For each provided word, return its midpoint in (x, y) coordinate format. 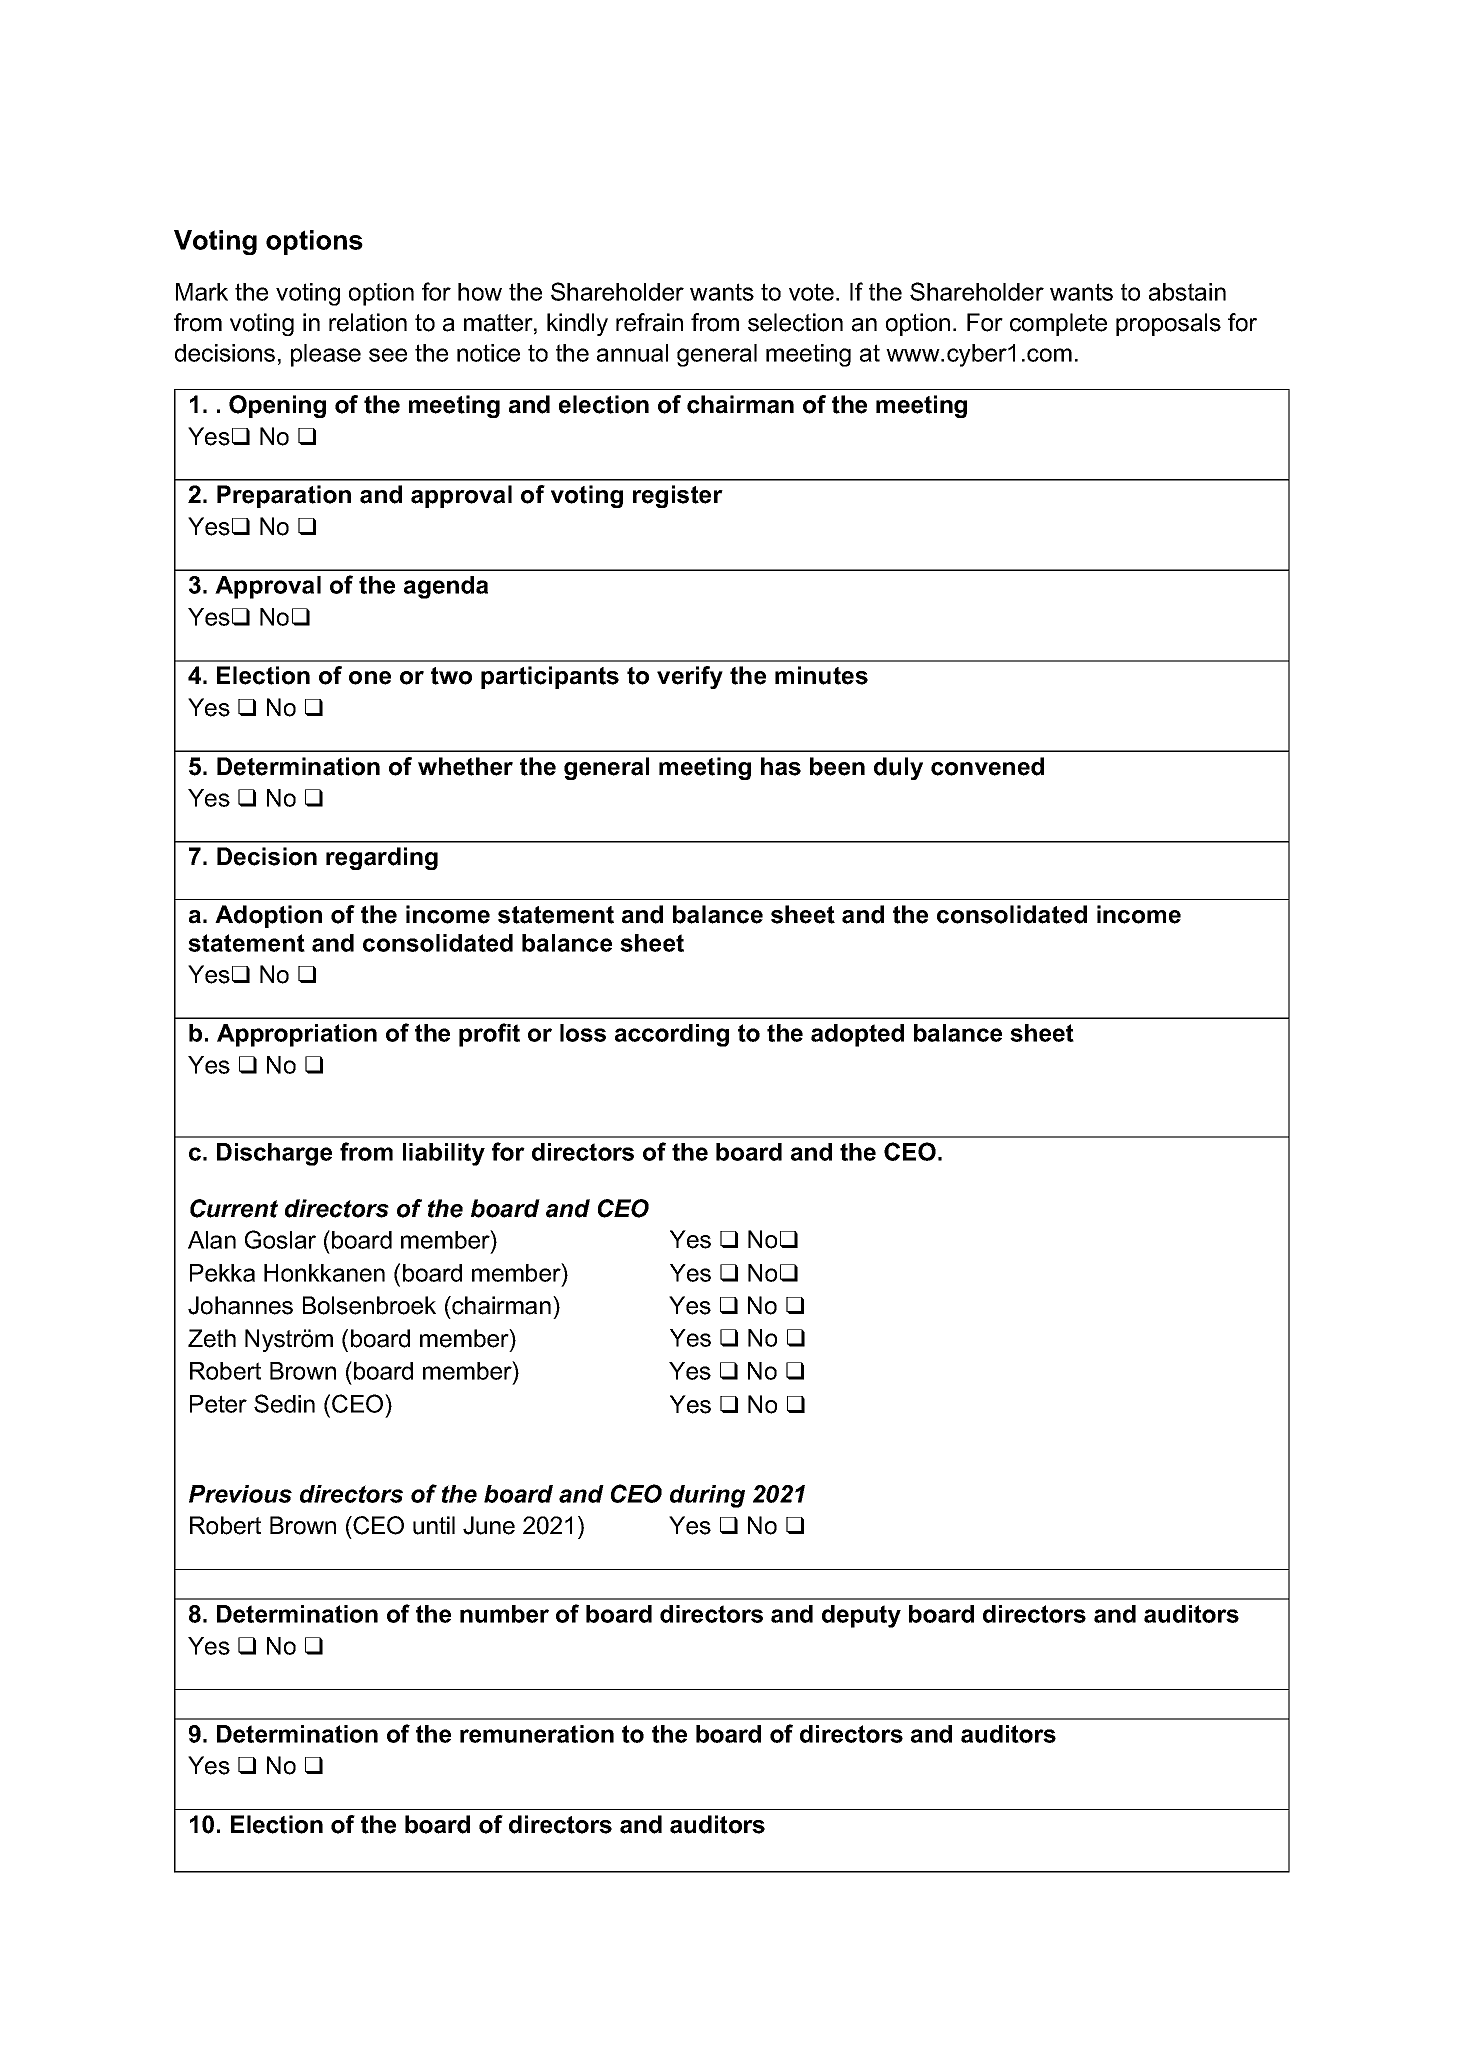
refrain (649, 322)
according (672, 1035)
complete (1058, 324)
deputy (861, 1616)
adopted (857, 1035)
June (489, 1525)
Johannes (240, 1305)
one (370, 678)
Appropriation (297, 1035)
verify (690, 677)
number (504, 1614)
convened (987, 766)
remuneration (537, 1734)
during (707, 1496)
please (326, 355)
